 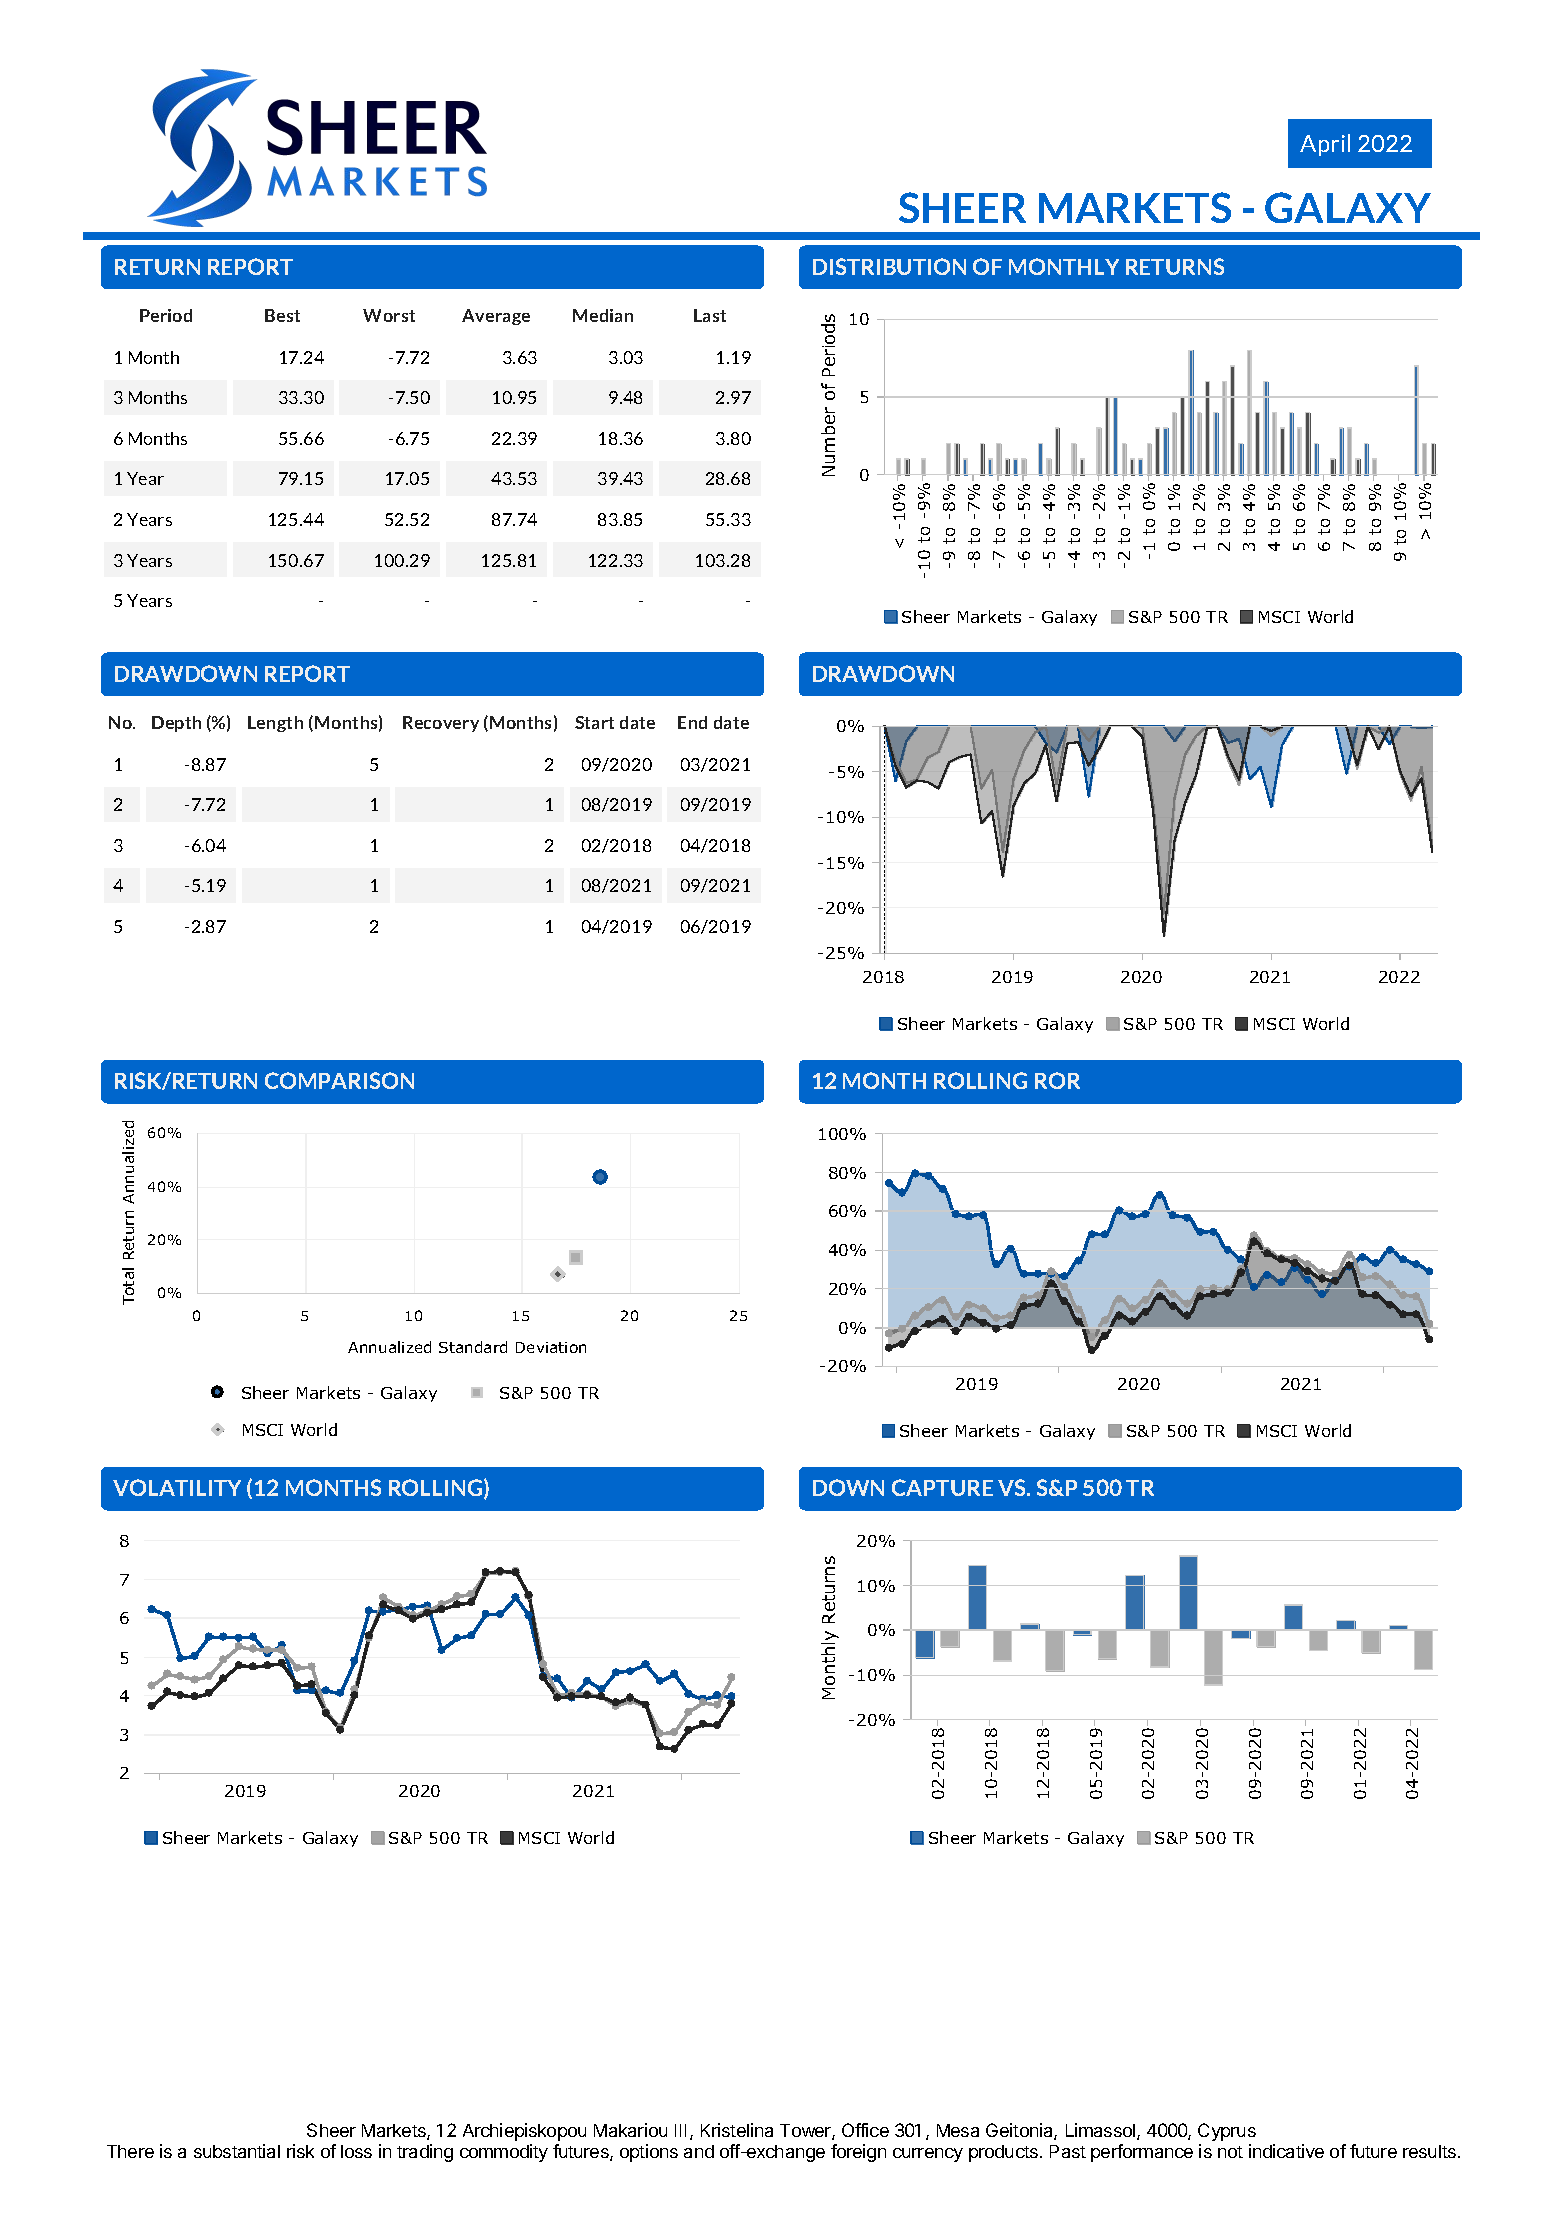 I want to click on Cyprus, so click(x=1227, y=2132).
